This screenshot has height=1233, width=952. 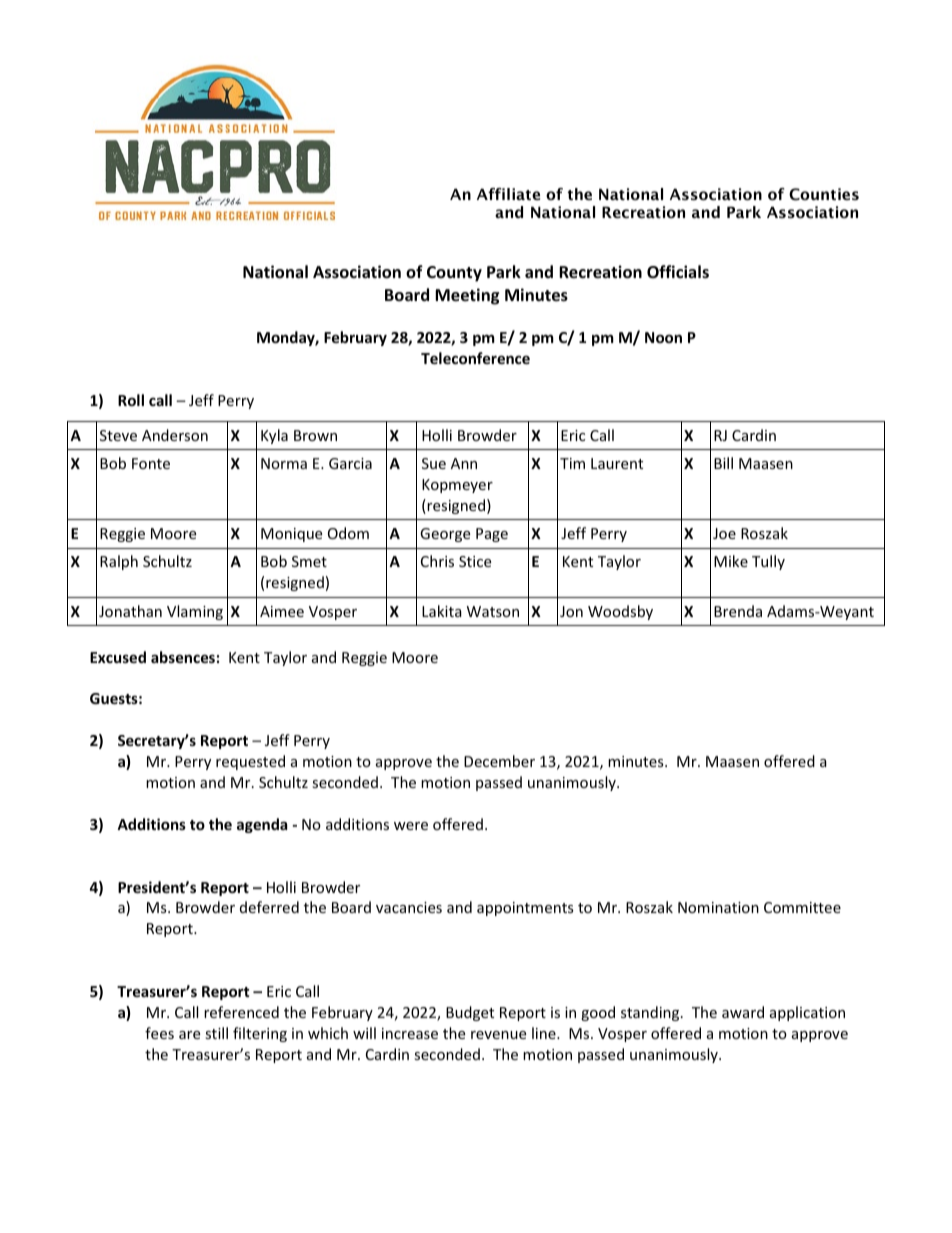 I want to click on December, so click(x=499, y=761).
